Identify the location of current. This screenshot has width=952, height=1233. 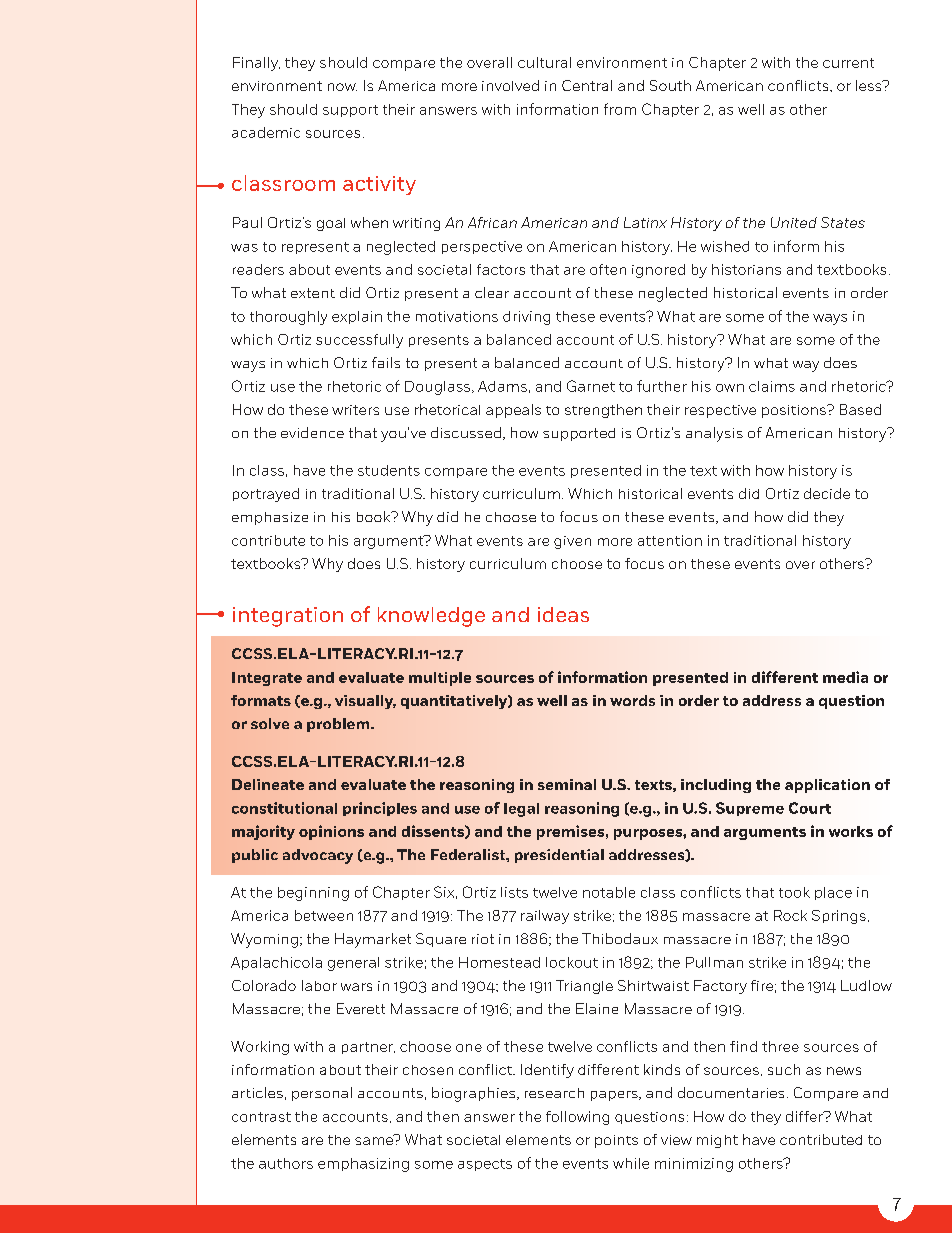
(848, 63).
